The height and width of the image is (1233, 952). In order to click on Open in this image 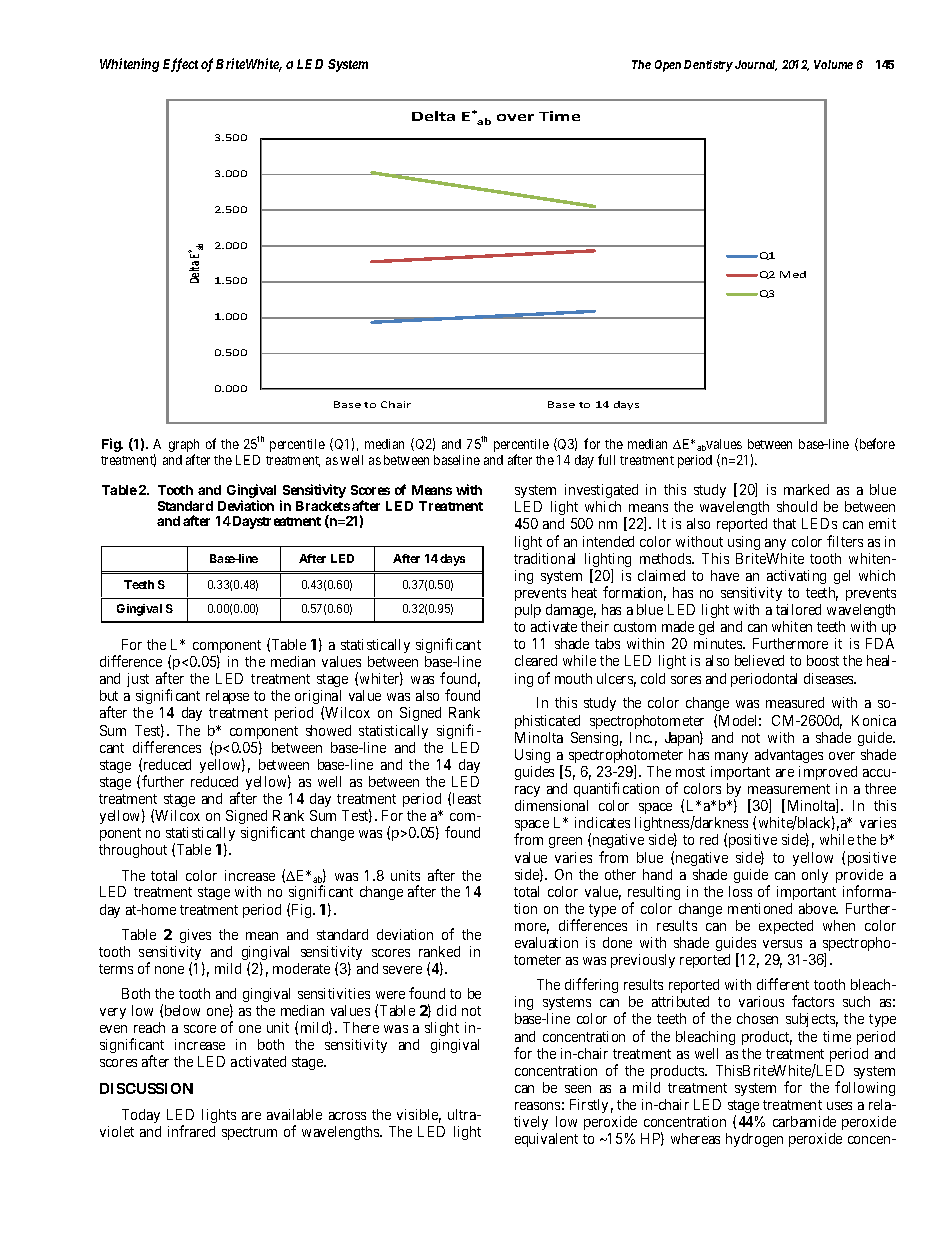, I will do `click(668, 66)`.
